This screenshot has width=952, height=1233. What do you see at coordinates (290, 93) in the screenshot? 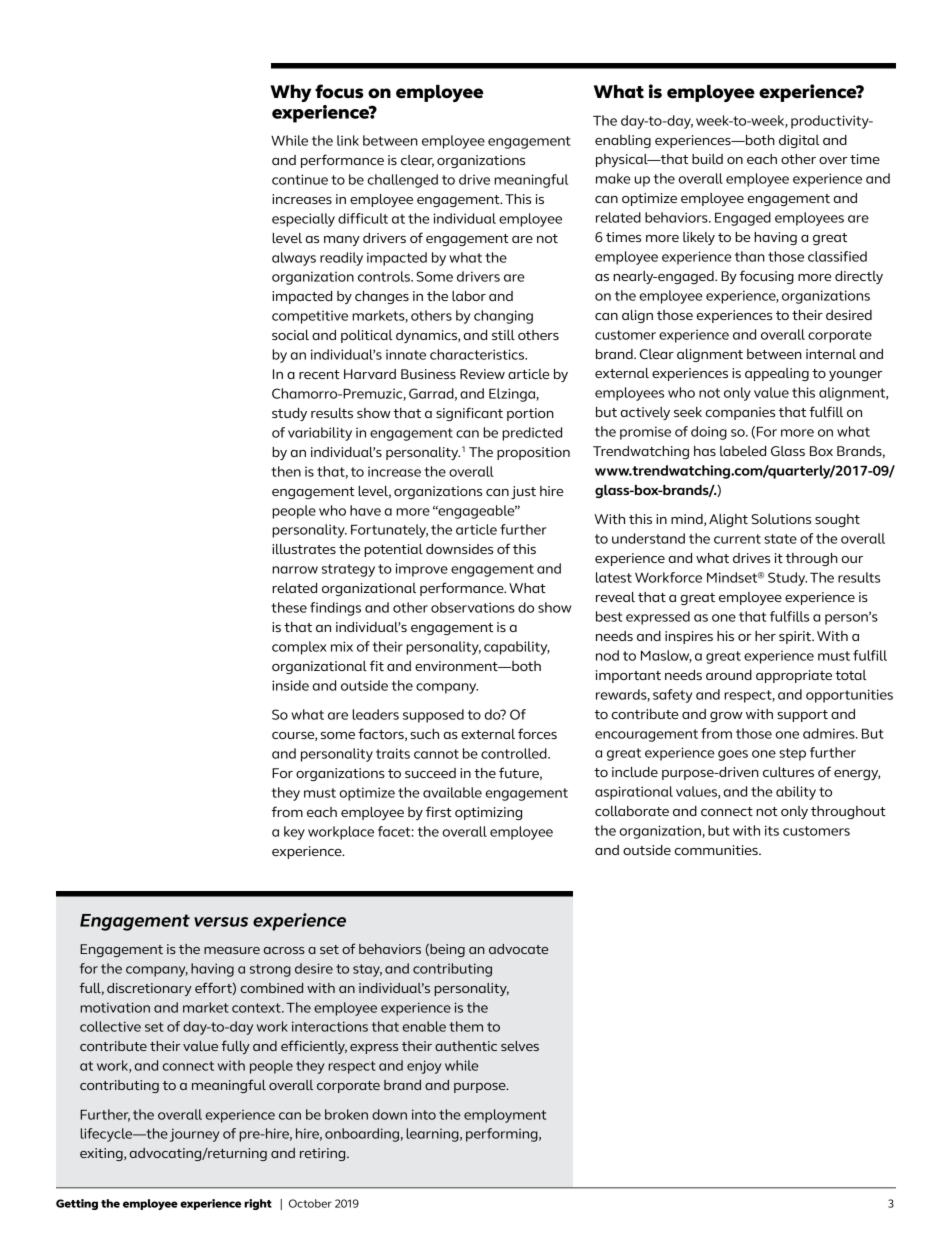
I see `Why` at bounding box center [290, 93].
